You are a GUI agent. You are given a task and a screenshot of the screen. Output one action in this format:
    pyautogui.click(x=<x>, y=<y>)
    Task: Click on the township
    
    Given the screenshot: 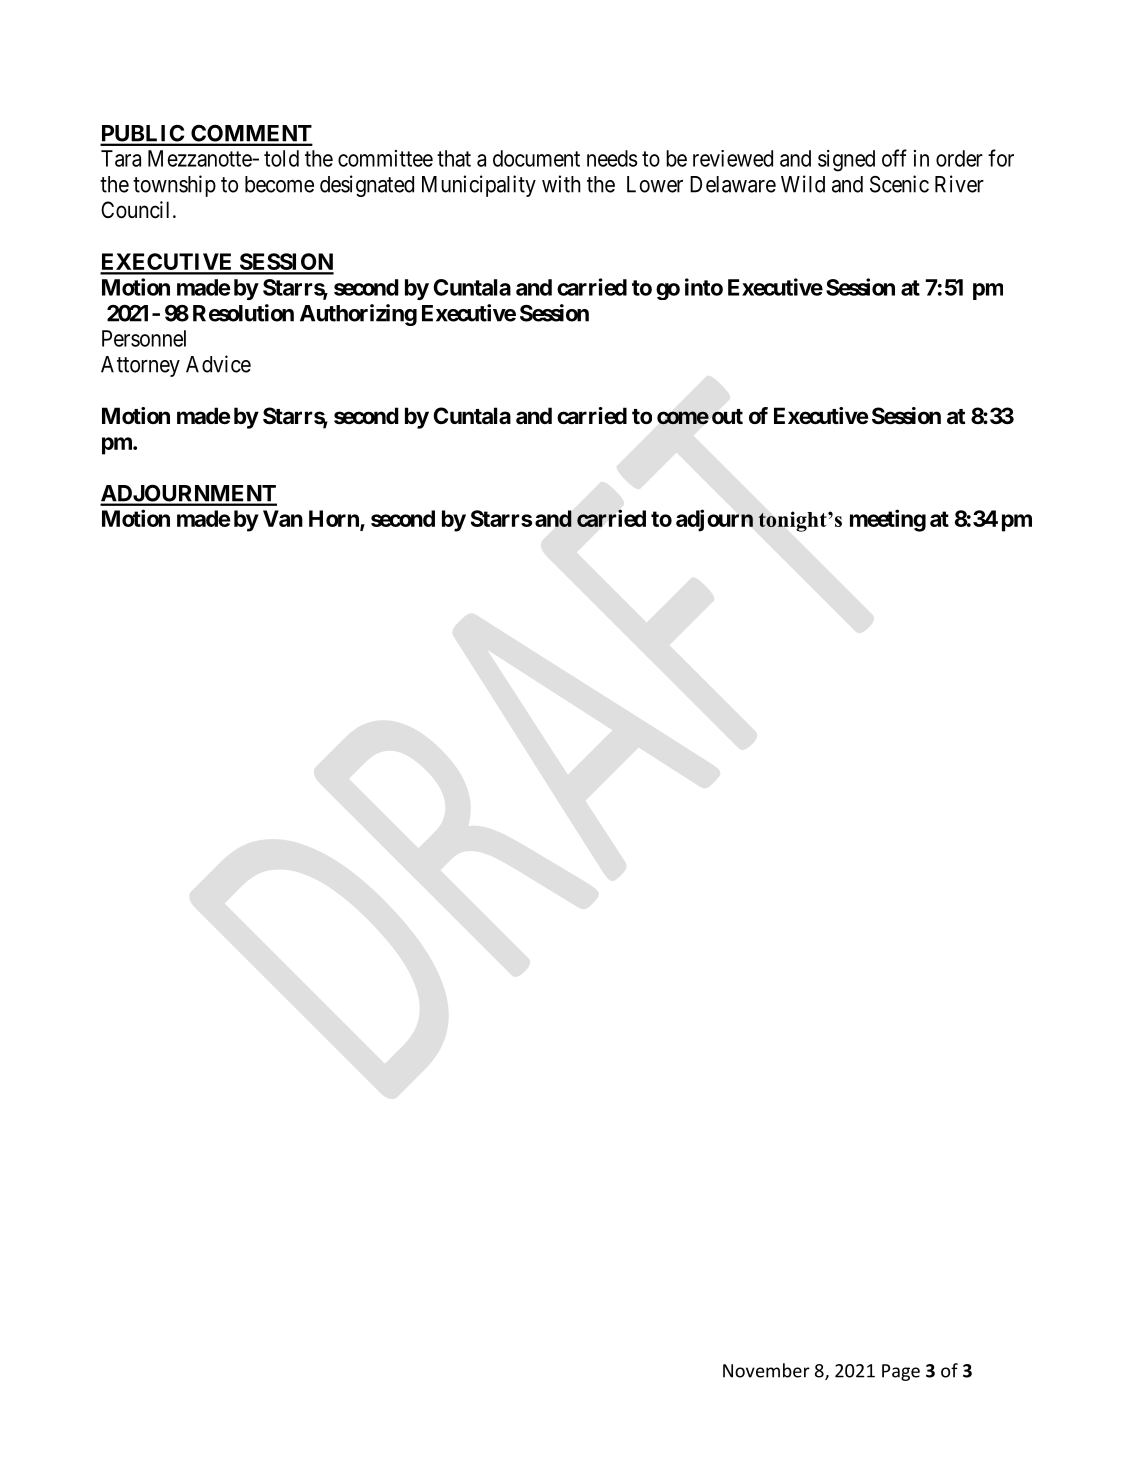 What is the action you would take?
    pyautogui.click(x=174, y=186)
